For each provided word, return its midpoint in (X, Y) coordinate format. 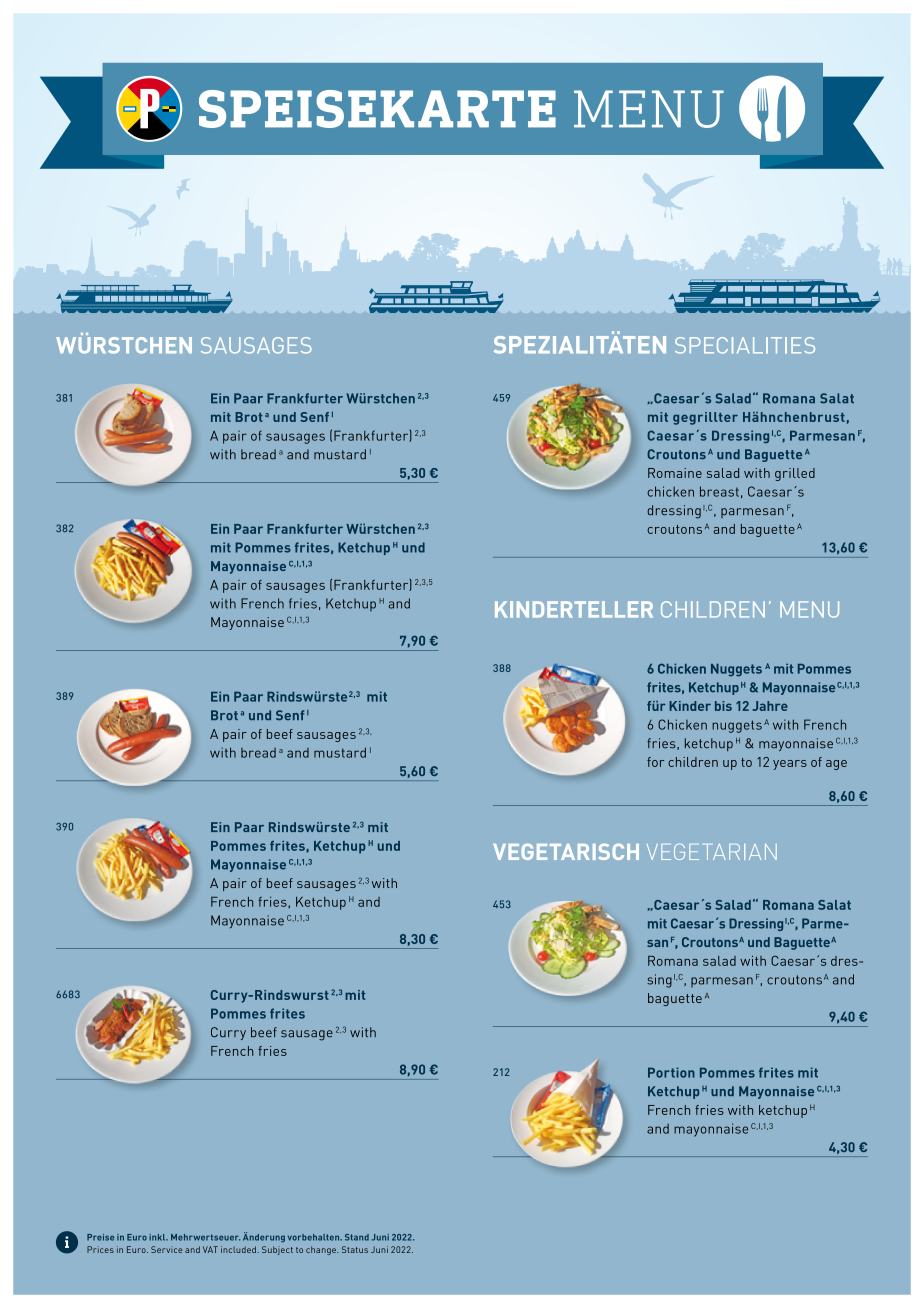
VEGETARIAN (712, 851)
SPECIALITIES (745, 345)
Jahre (770, 706)
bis (723, 706)
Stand (357, 1237)
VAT (210, 1249)
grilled (795, 474)
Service (166, 1249)
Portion (671, 1072)
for (655, 762)
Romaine (675, 473)
